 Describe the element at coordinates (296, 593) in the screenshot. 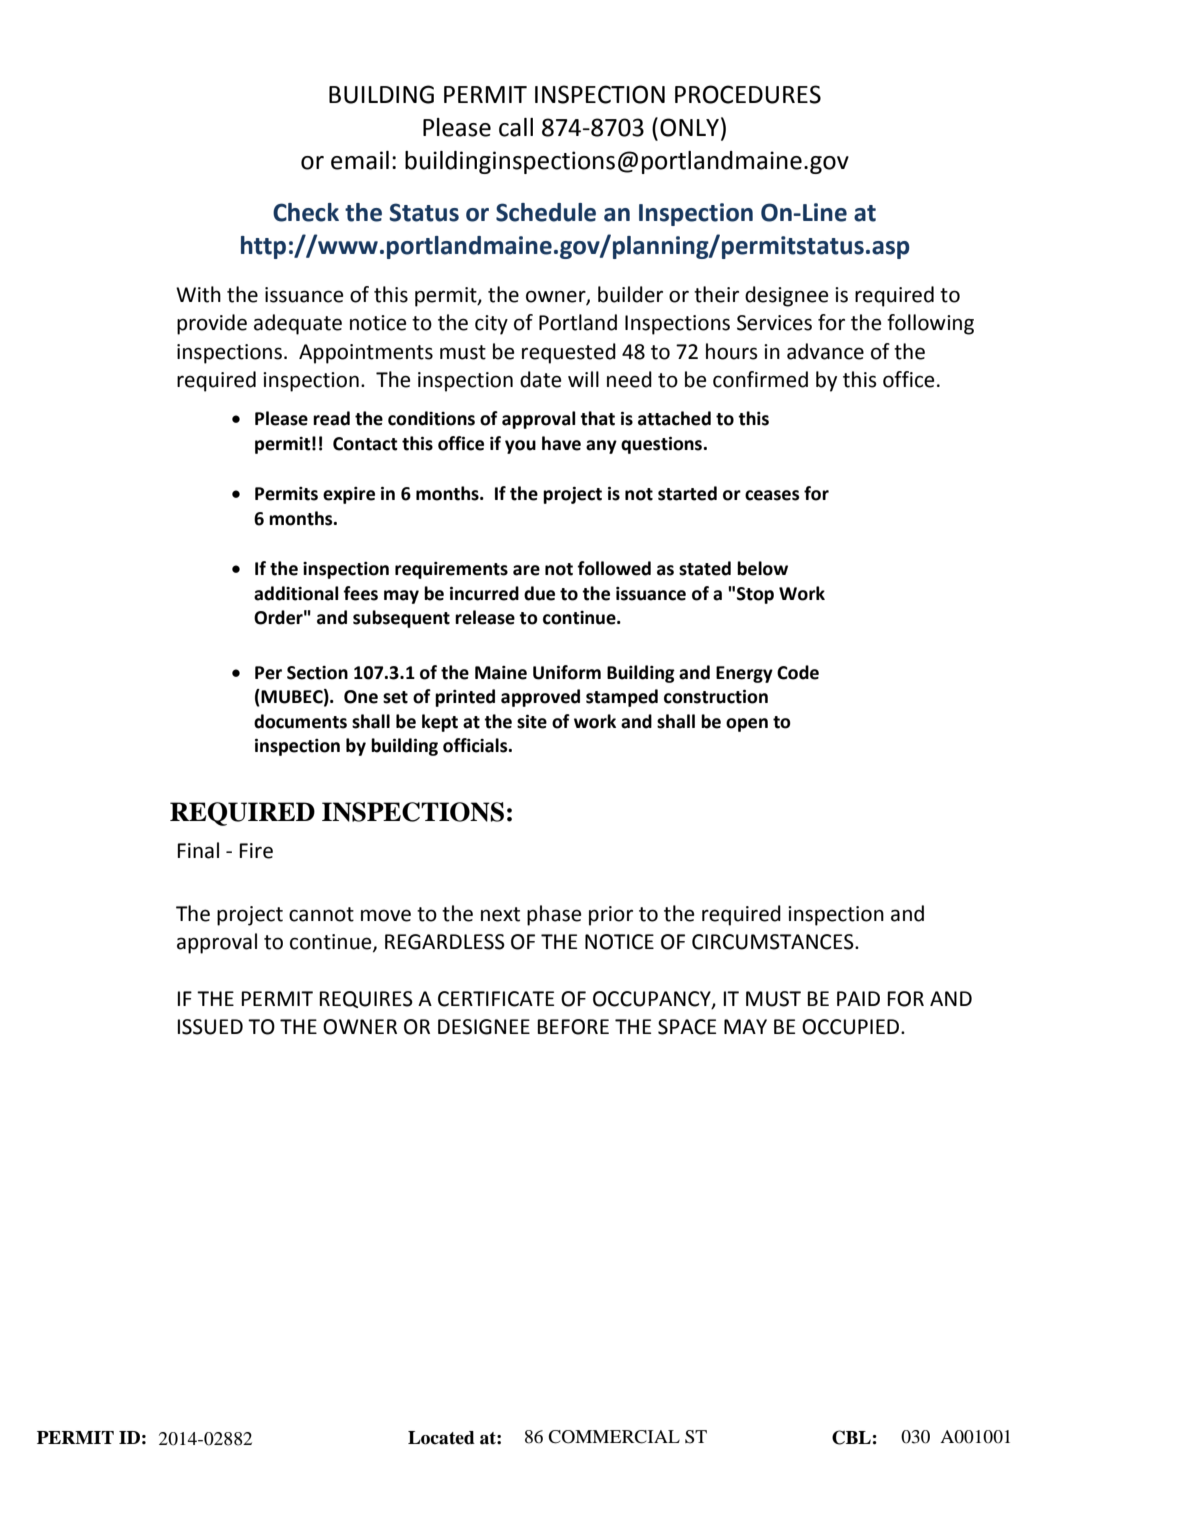

I see `additional` at that location.
